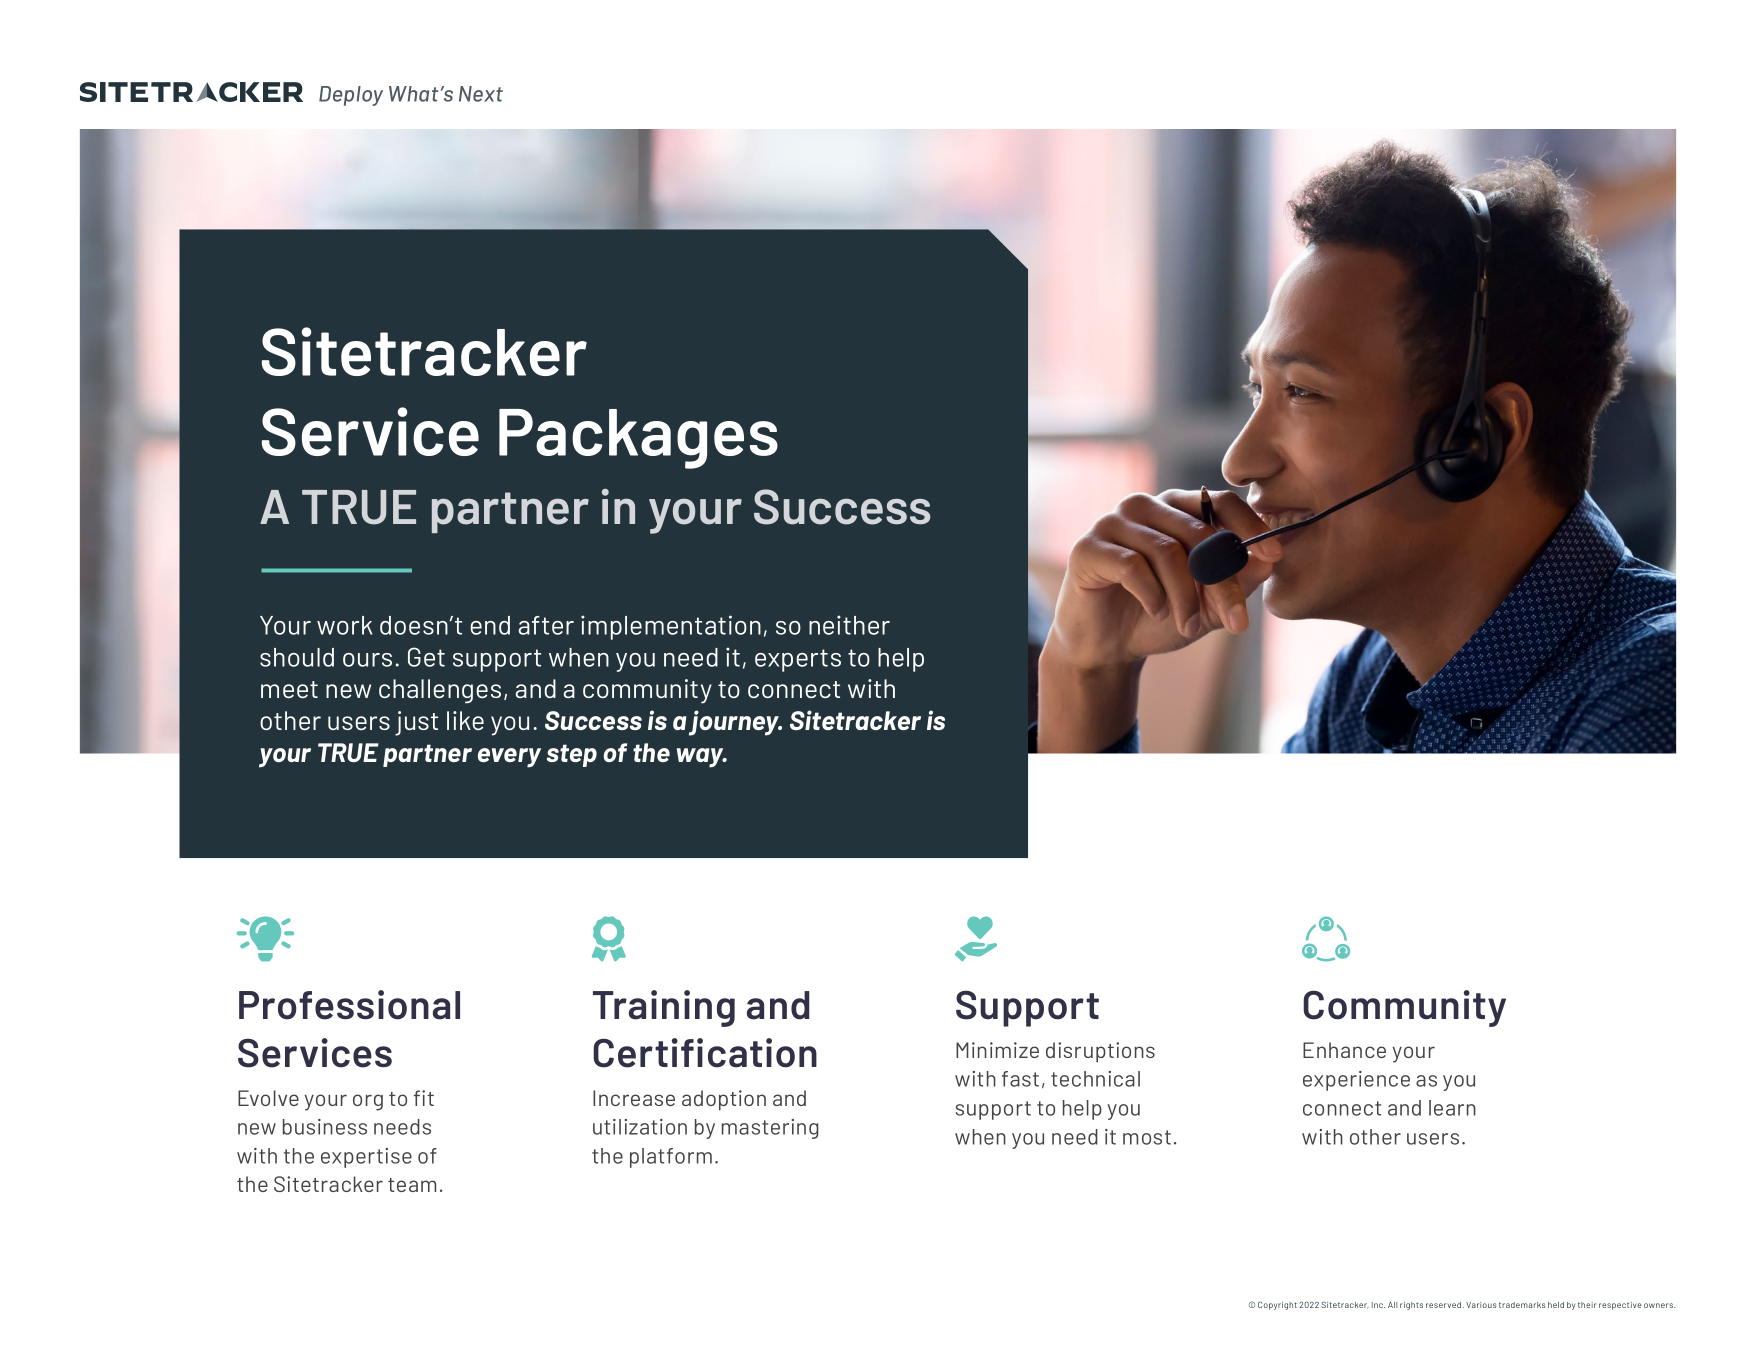 This document has height=1357, width=1756. I want to click on experts, so click(798, 660).
